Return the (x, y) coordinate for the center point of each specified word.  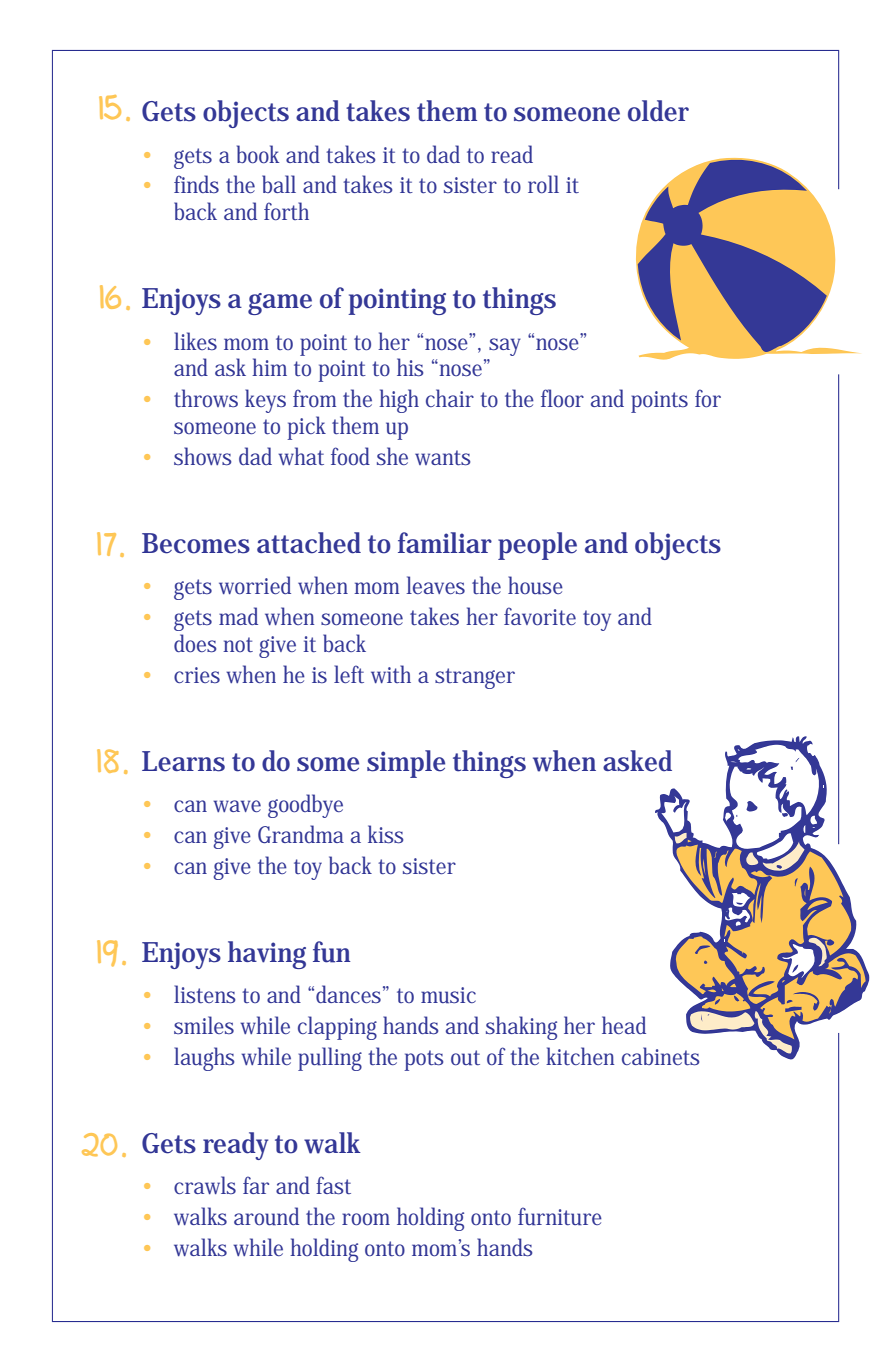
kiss (386, 834)
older (658, 111)
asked (637, 761)
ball (279, 184)
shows (203, 456)
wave (237, 806)
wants (443, 458)
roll (543, 184)
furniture (560, 1216)
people (537, 546)
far (256, 1185)
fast (333, 1185)
